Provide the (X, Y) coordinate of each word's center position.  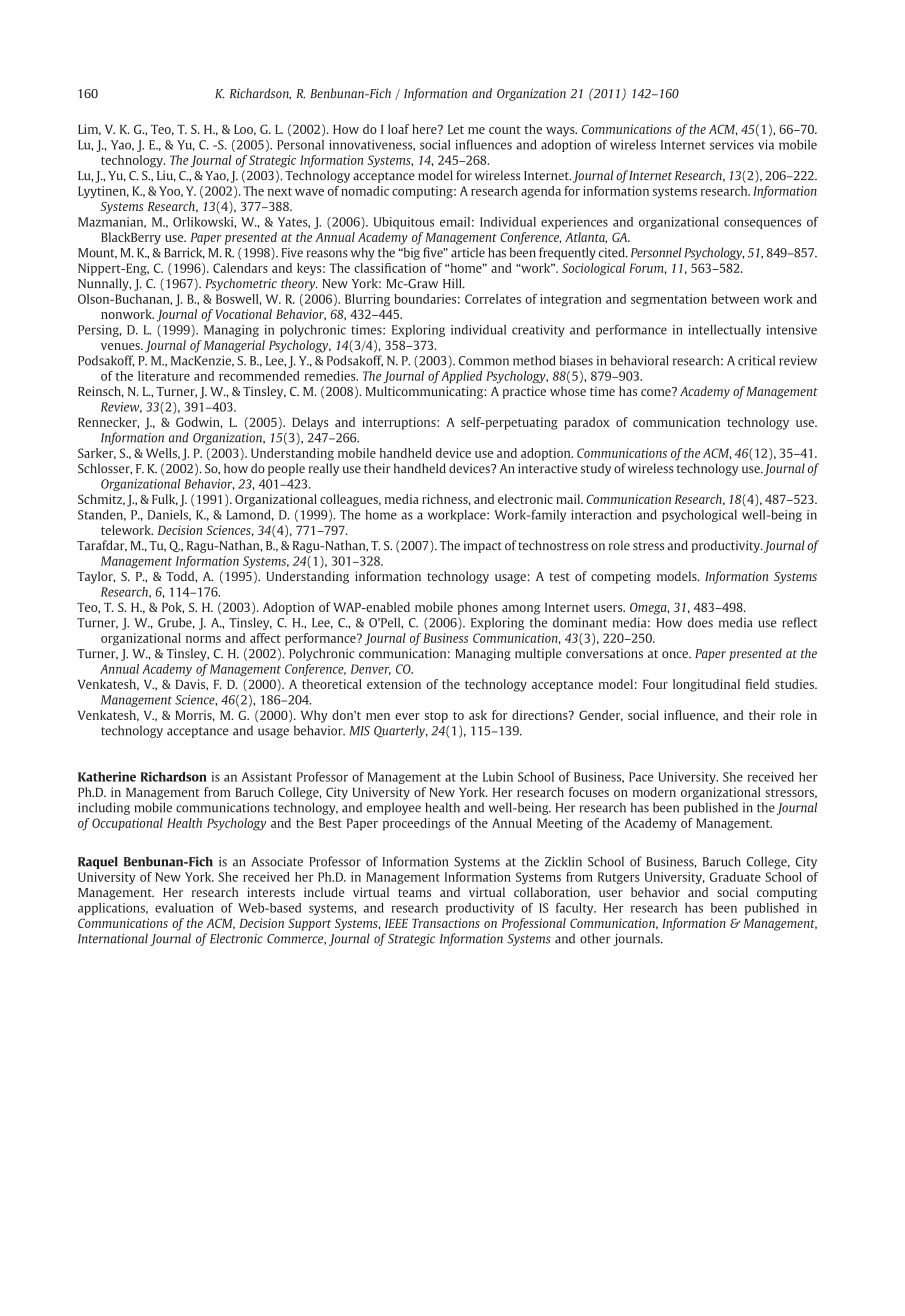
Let (456, 129)
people (286, 469)
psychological (699, 516)
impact (483, 546)
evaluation (184, 908)
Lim (89, 130)
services (732, 145)
